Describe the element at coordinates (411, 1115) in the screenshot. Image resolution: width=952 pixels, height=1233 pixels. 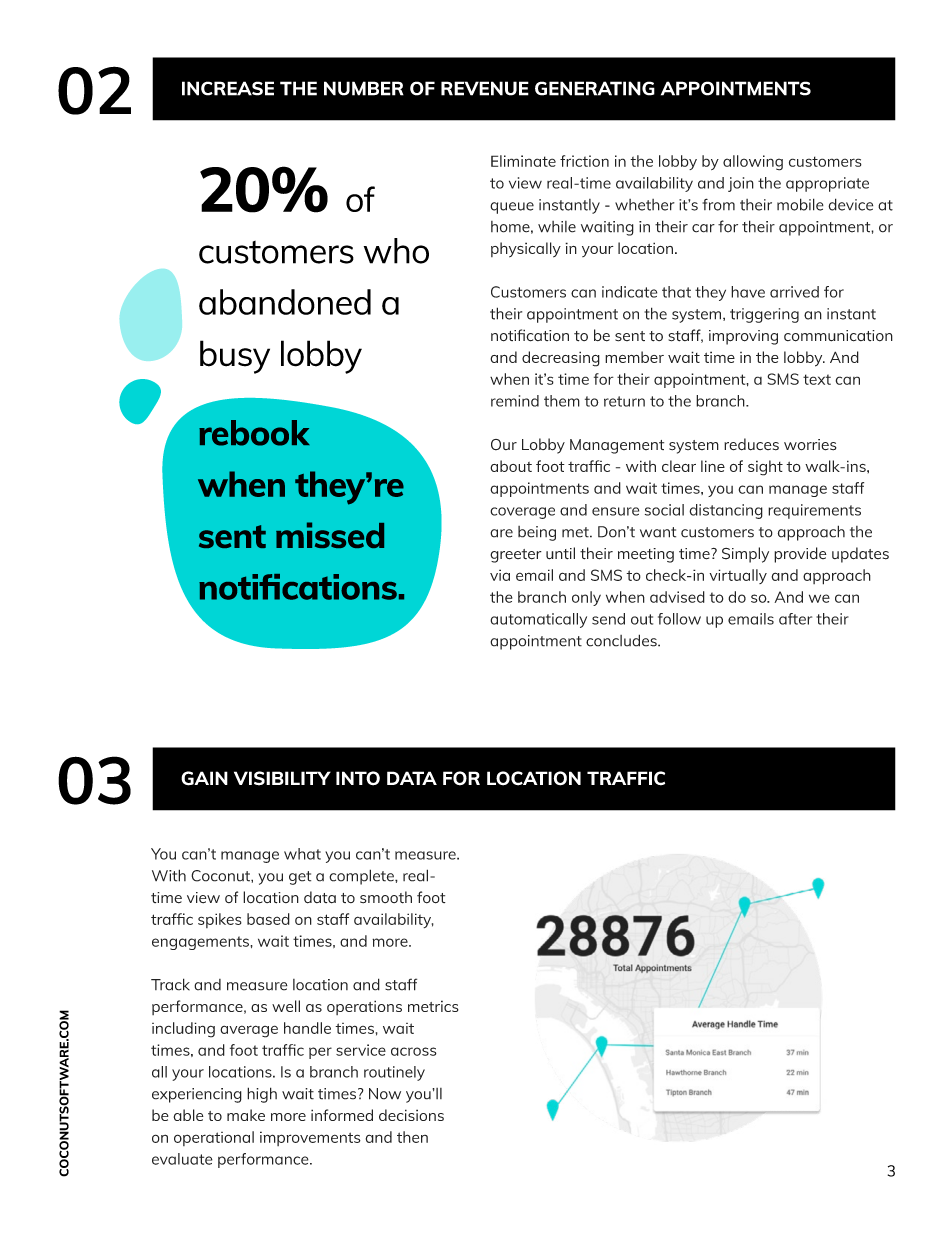
I see `decisions` at that location.
